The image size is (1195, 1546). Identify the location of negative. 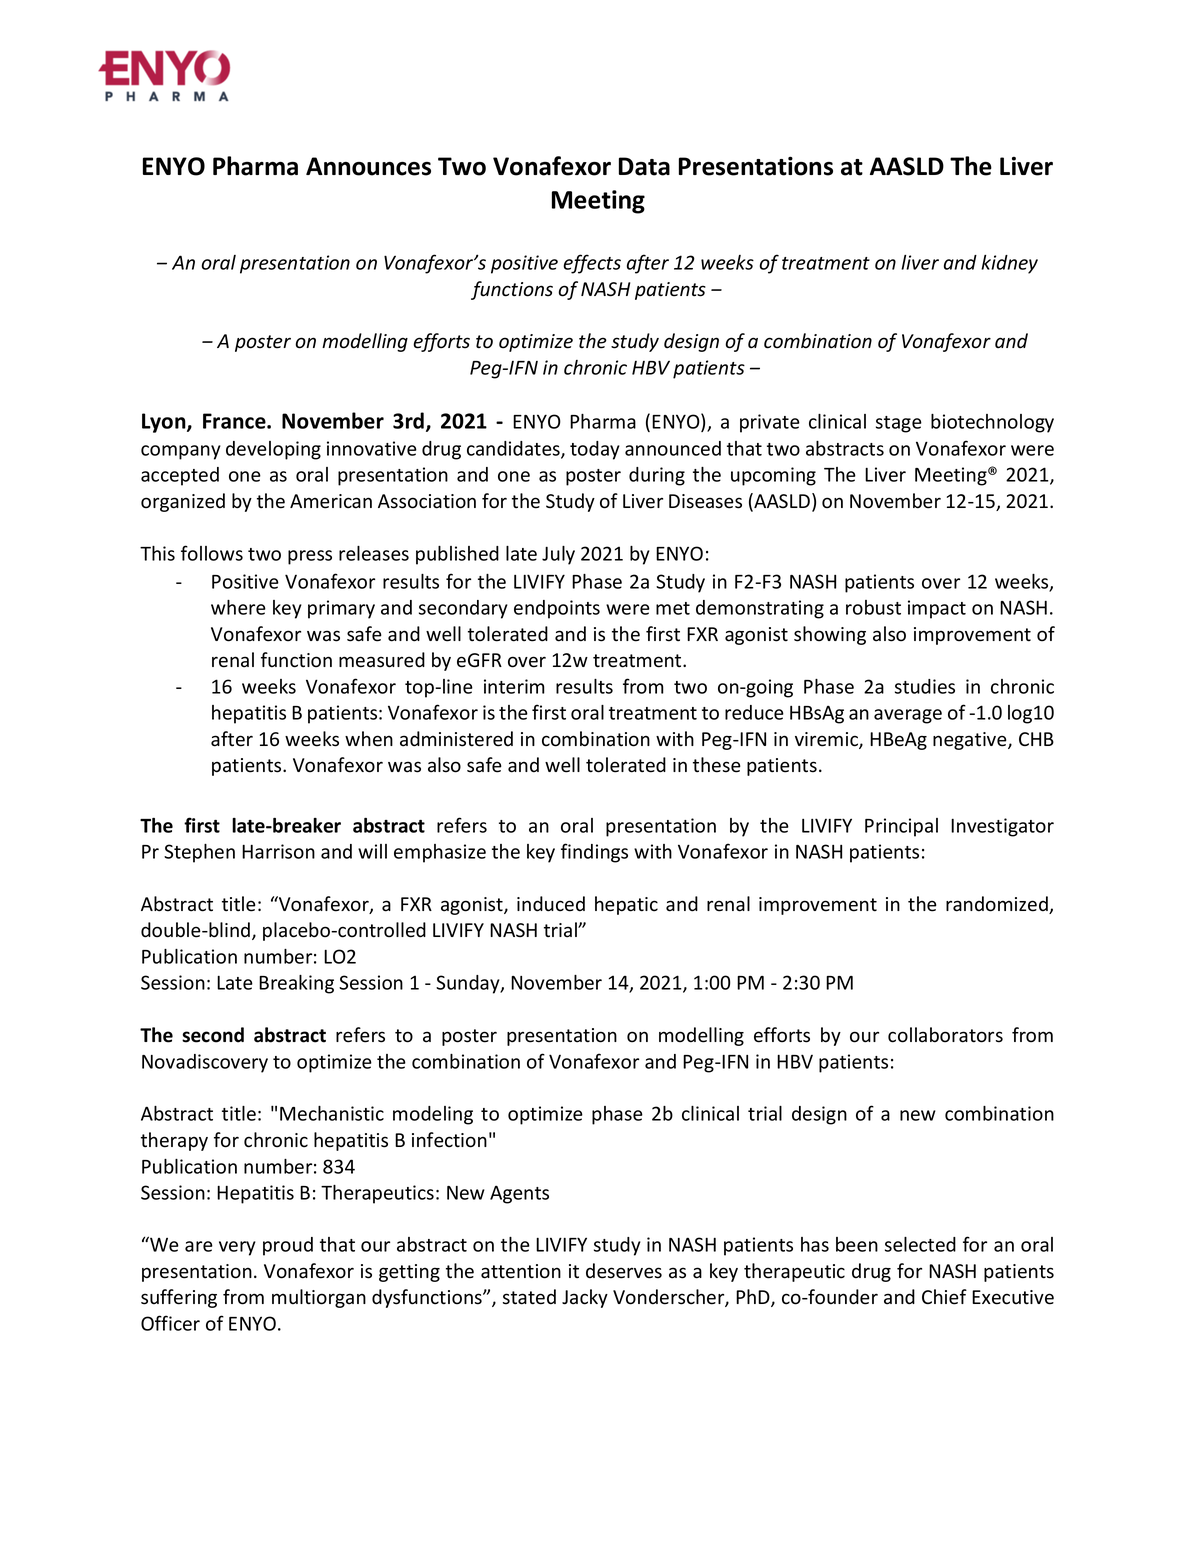
(971, 741).
